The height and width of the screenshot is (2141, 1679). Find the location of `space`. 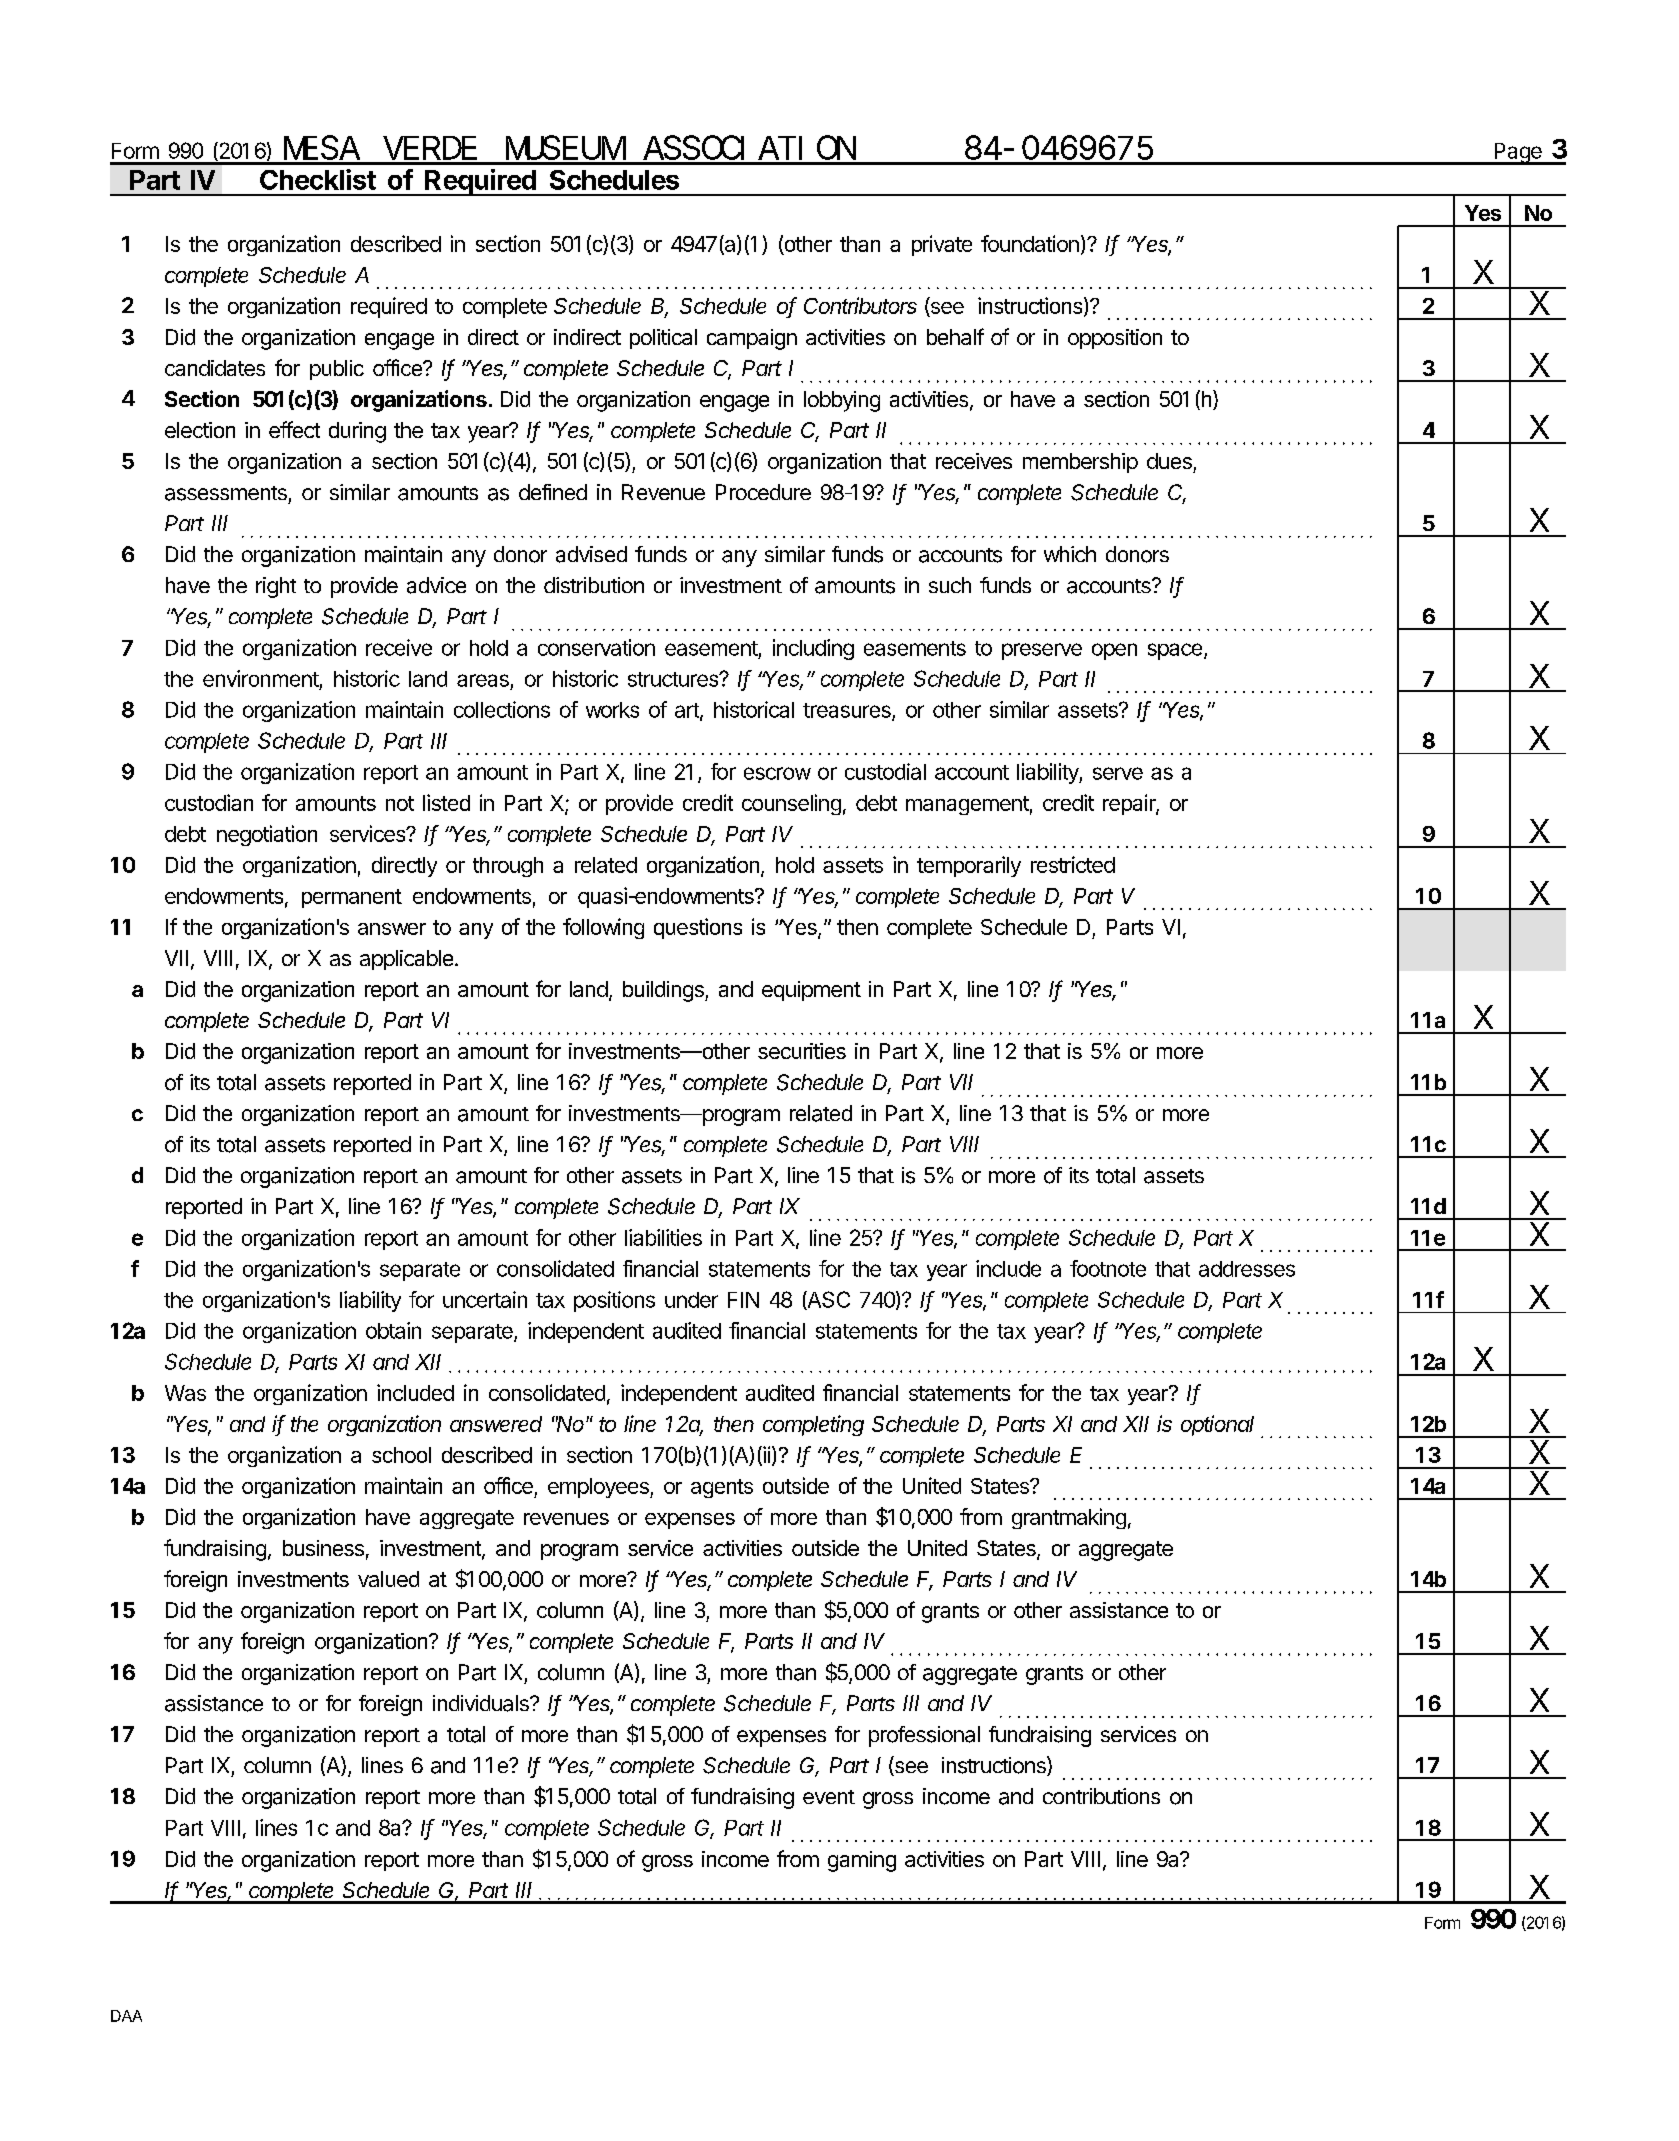

space is located at coordinates (1176, 651).
